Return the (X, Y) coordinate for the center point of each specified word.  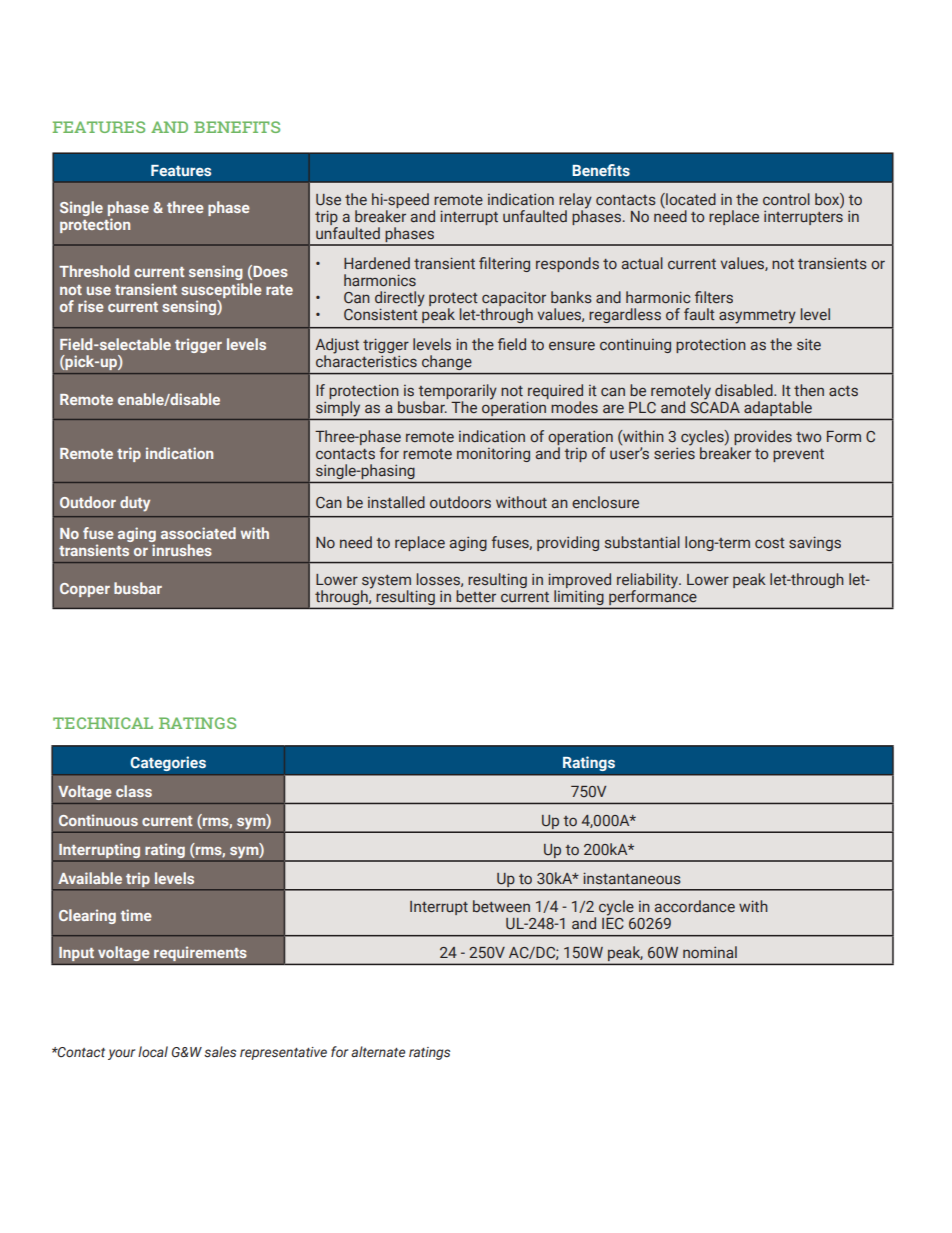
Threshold (94, 271)
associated (198, 533)
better (476, 596)
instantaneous (632, 878)
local (153, 1051)
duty (135, 504)
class (134, 791)
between (501, 906)
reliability (649, 582)
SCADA (715, 406)
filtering (504, 264)
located (690, 199)
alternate (378, 1051)
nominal (710, 952)
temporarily (457, 393)
